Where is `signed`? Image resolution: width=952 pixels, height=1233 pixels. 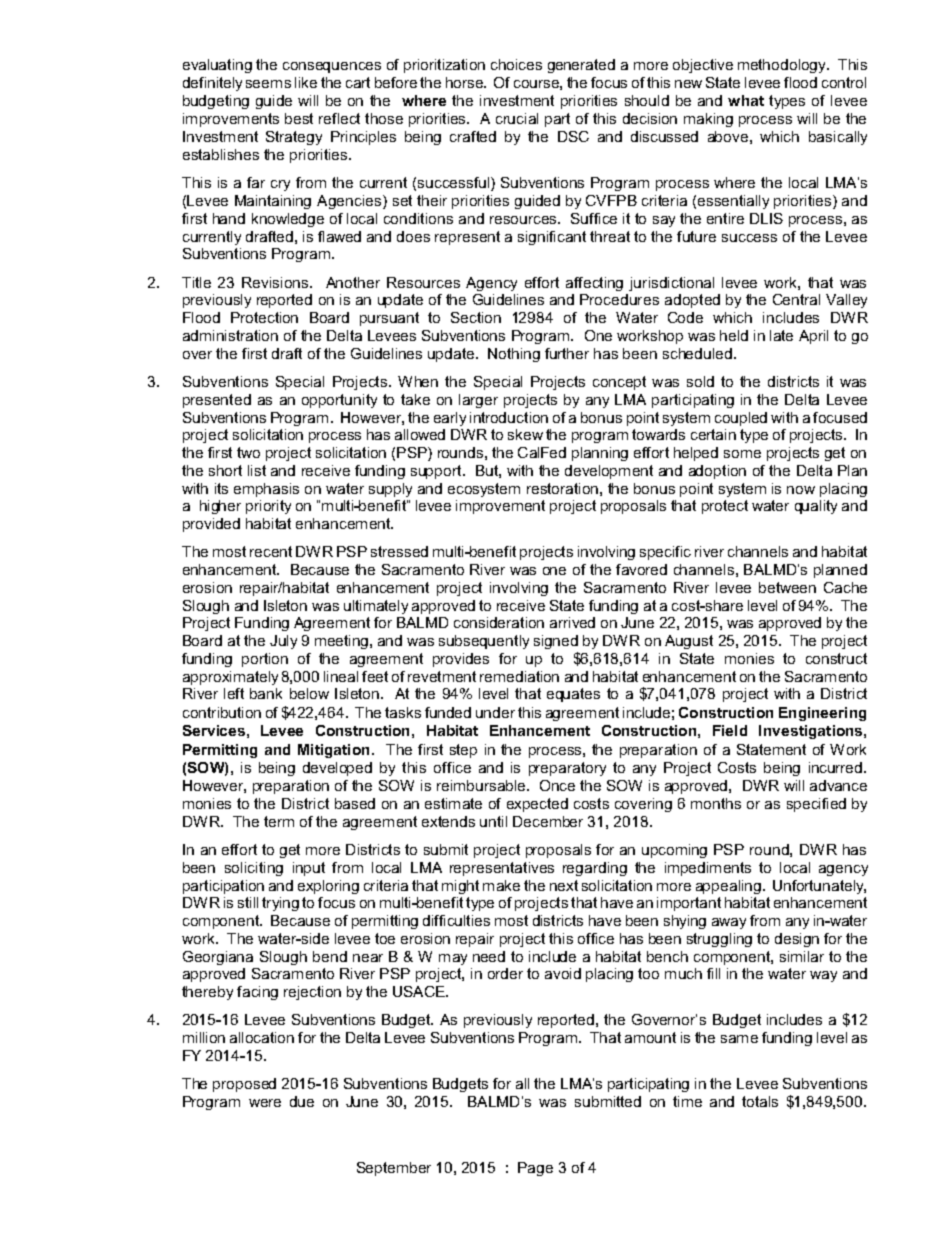
signed is located at coordinates (556, 642).
